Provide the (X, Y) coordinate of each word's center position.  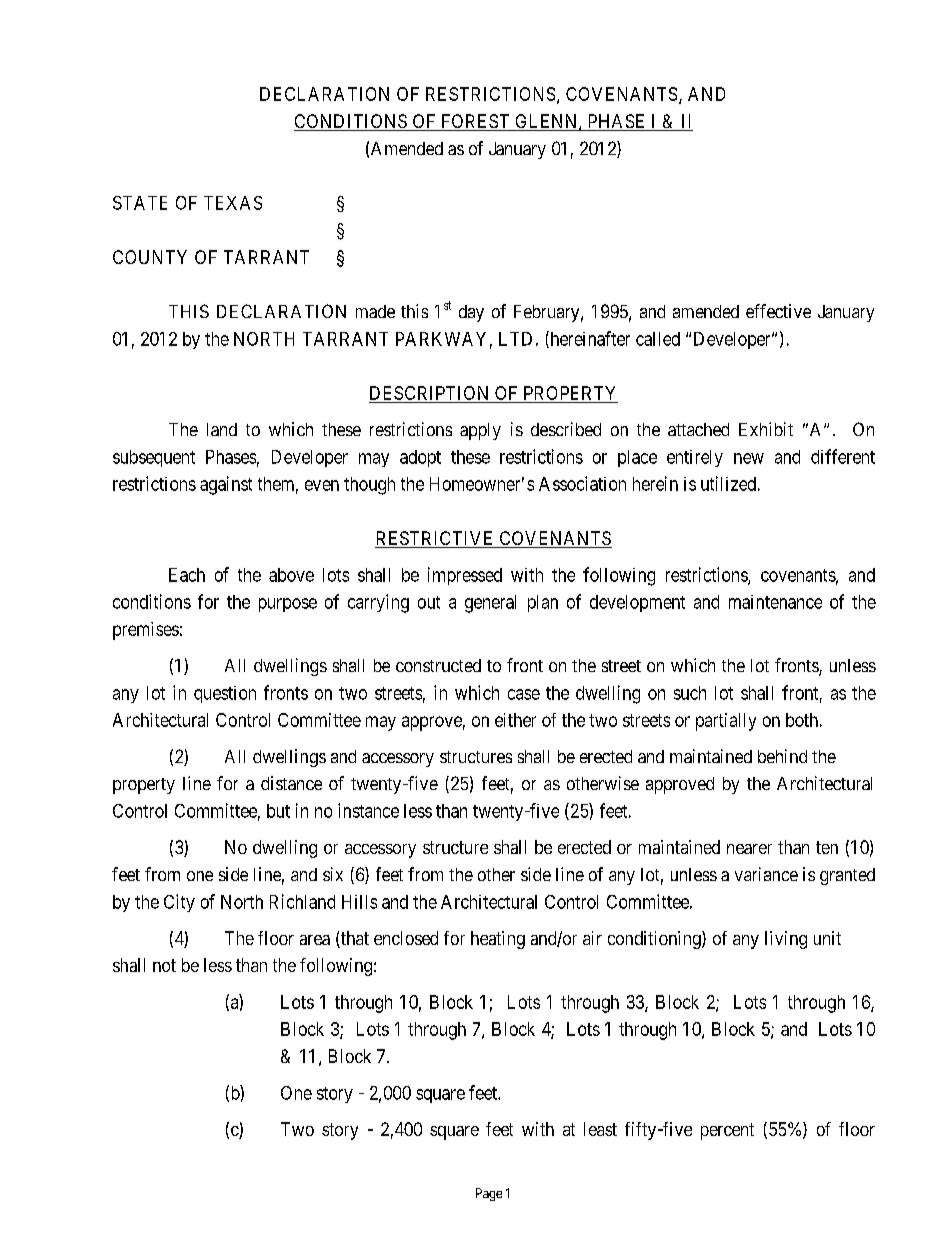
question (225, 694)
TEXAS (233, 203)
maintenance (775, 602)
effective (778, 311)
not (164, 965)
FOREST (475, 122)
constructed (438, 665)
